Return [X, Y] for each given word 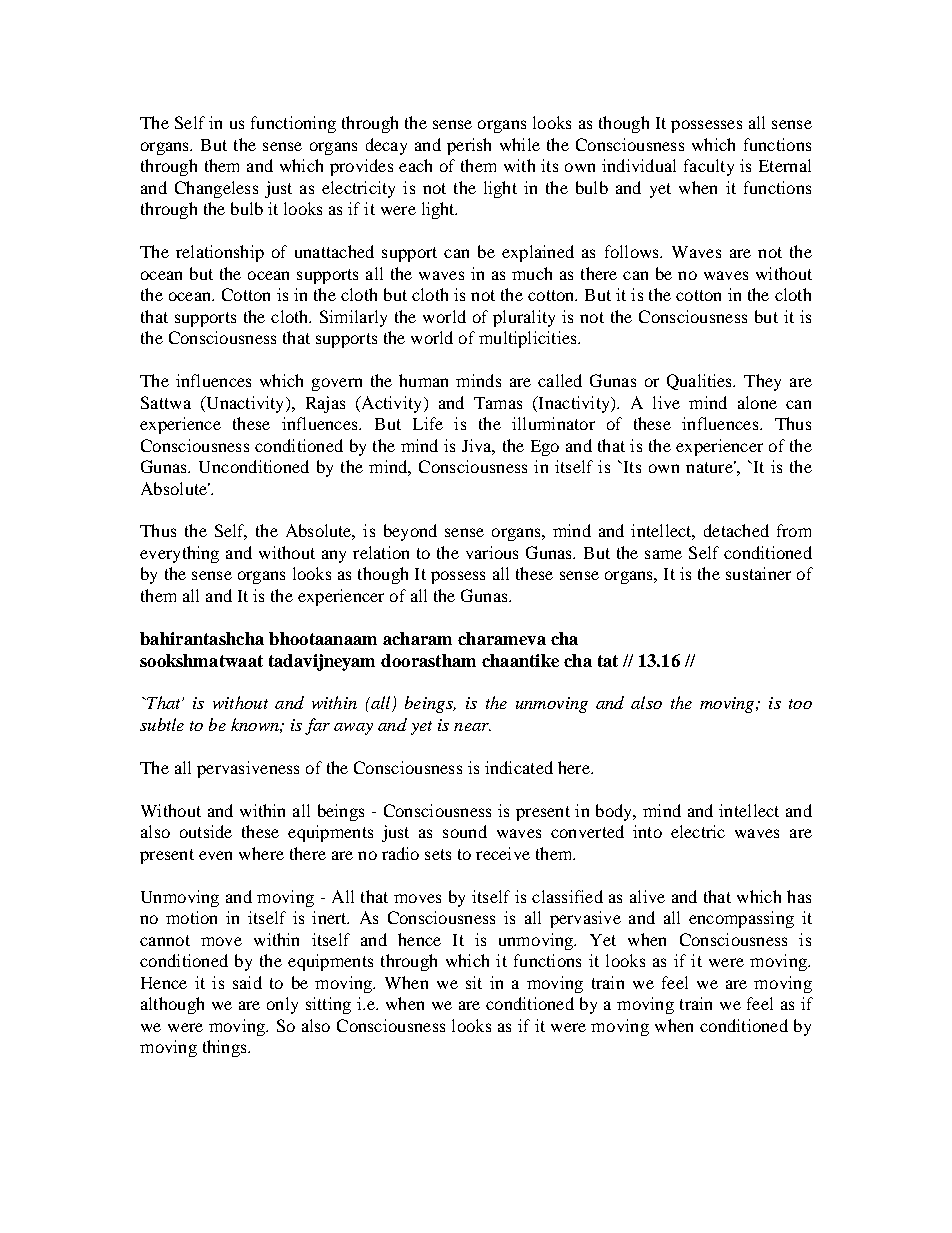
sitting [328, 1005]
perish [469, 146]
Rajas [325, 404]
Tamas [498, 403]
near [472, 727]
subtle [162, 724]
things [226, 1048]
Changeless [216, 189]
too [800, 704]
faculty [709, 167]
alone [757, 402]
